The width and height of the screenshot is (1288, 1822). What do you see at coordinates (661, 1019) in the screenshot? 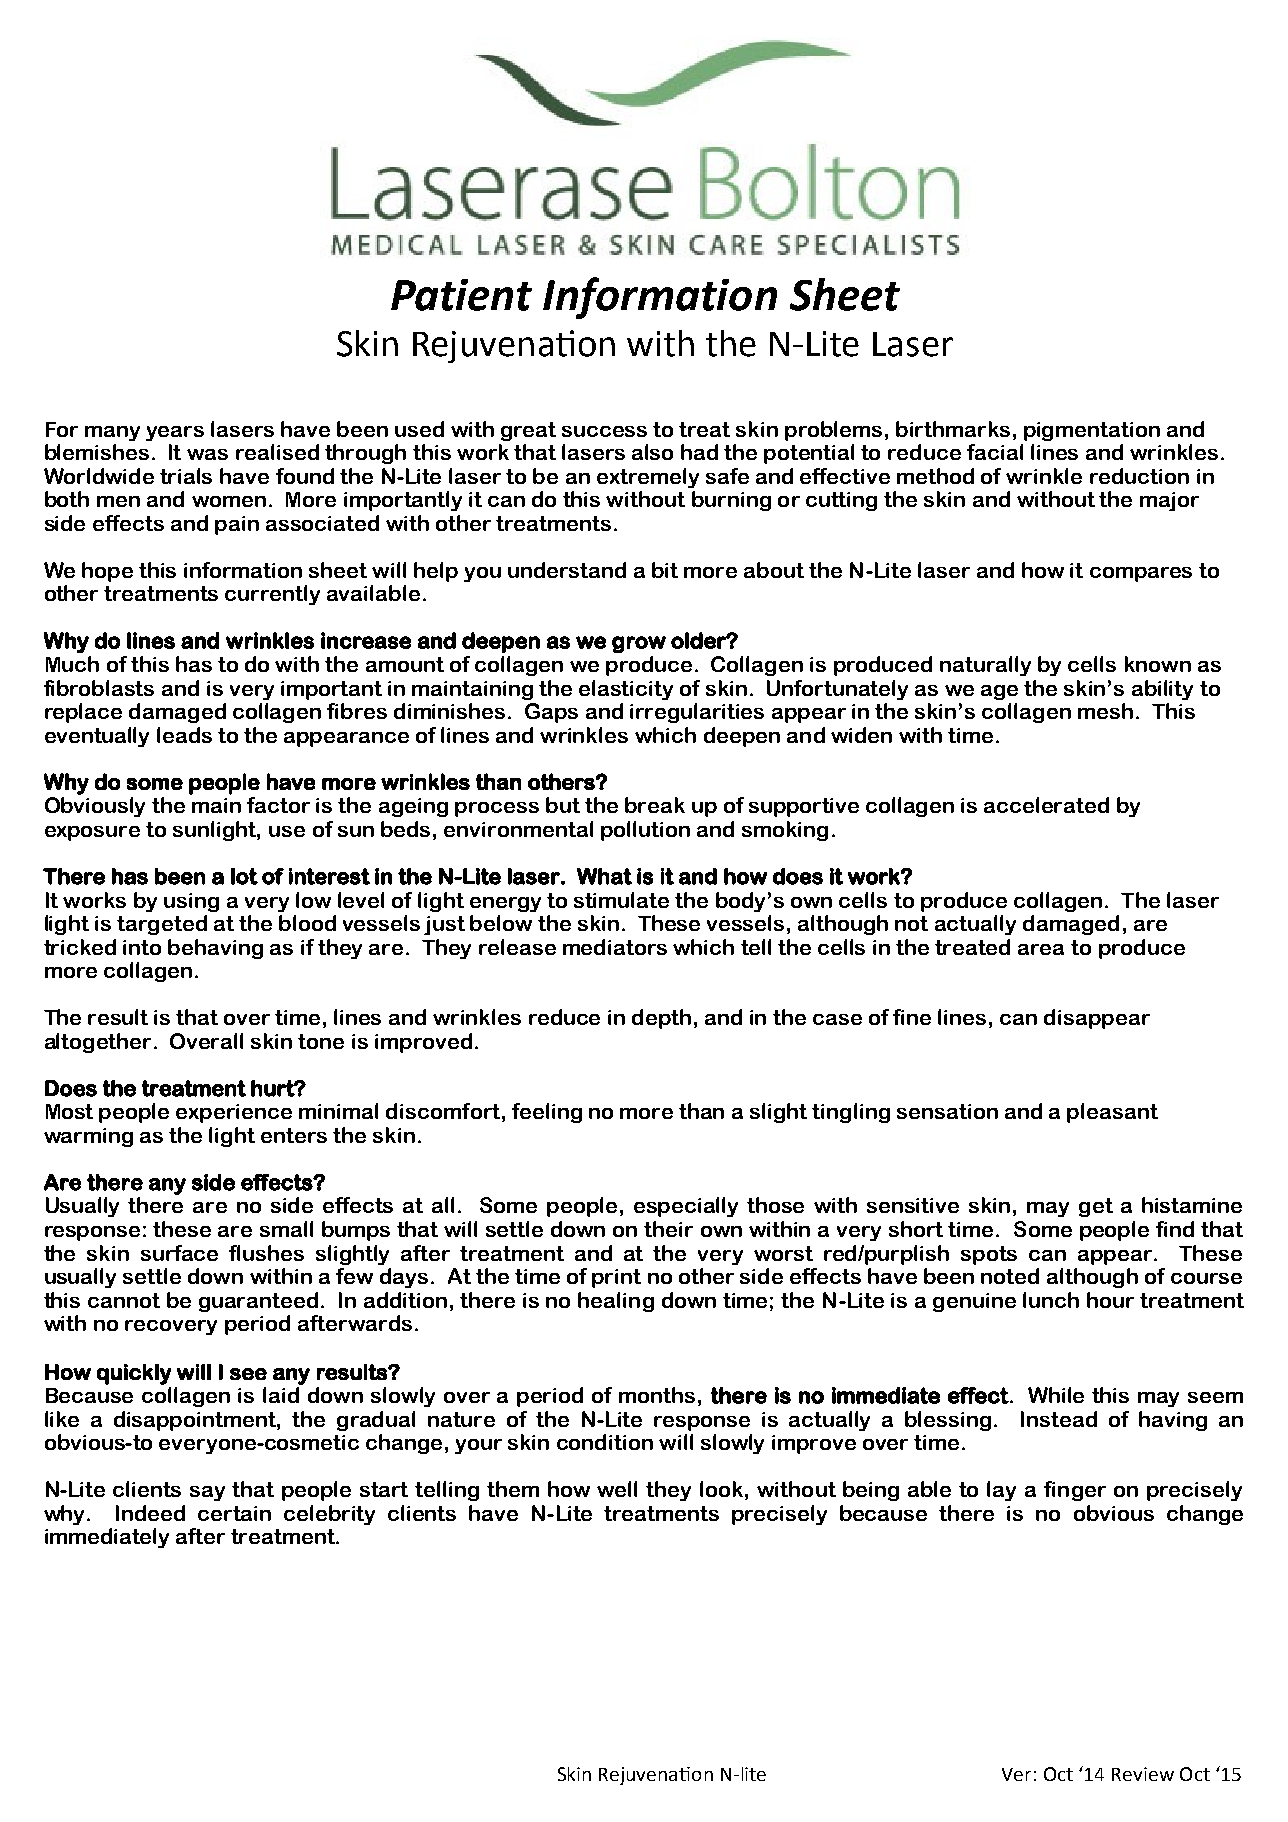
I see `depth` at bounding box center [661, 1019].
